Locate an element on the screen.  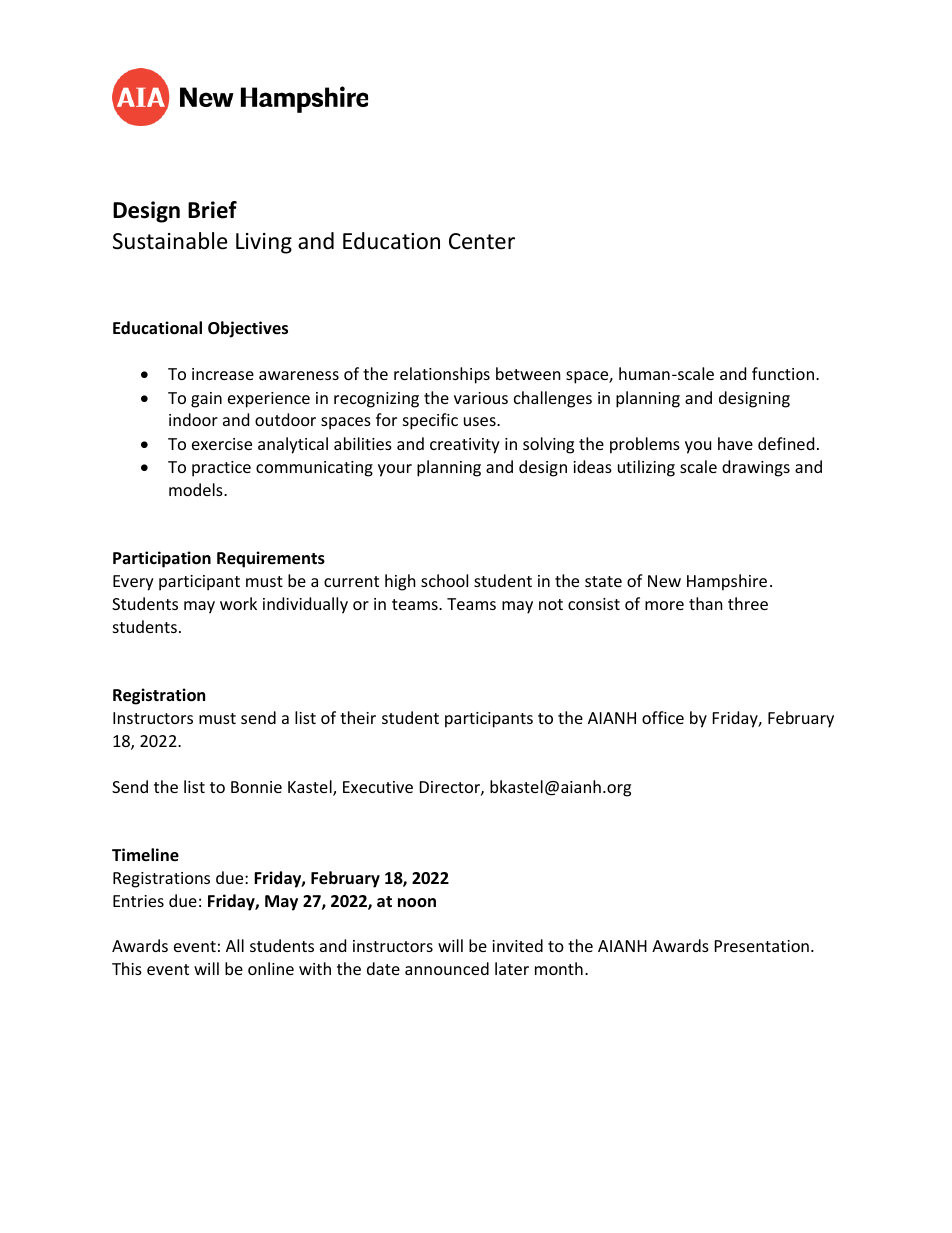
function is located at coordinates (783, 373).
